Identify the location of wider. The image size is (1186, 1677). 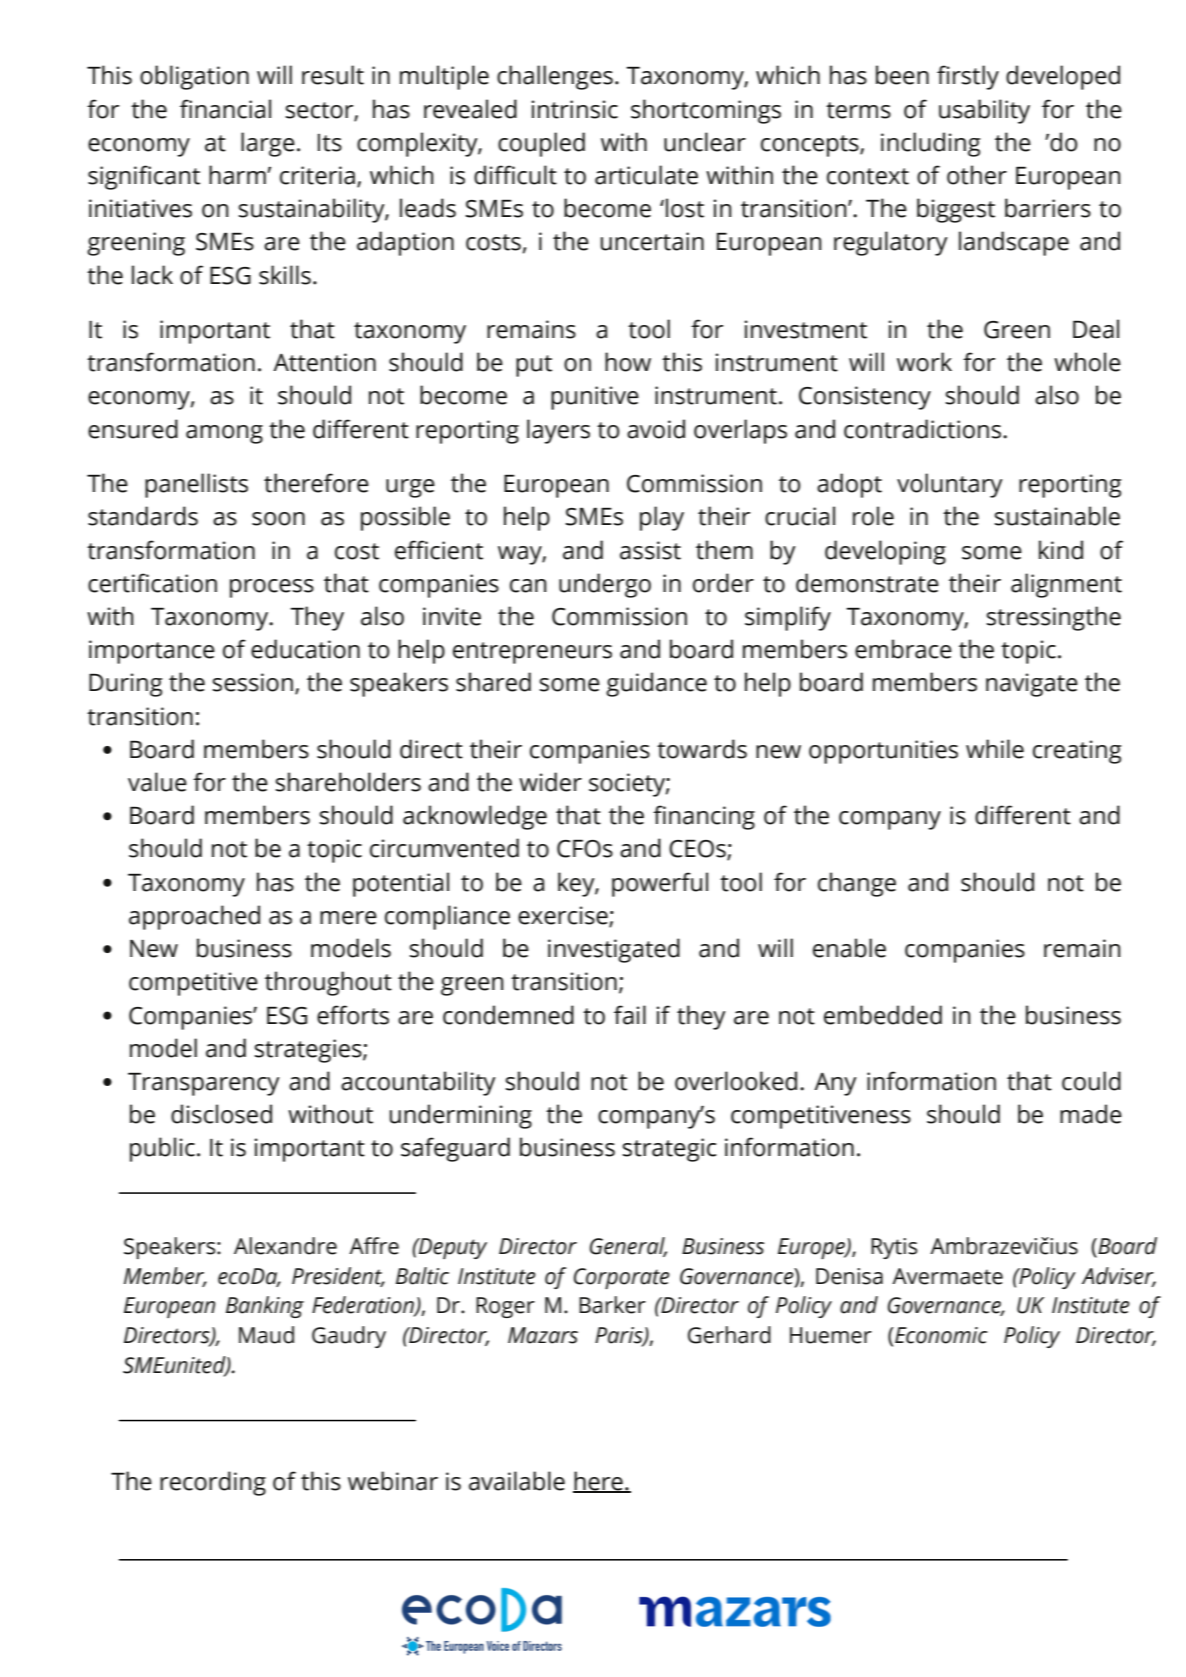
(550, 782).
